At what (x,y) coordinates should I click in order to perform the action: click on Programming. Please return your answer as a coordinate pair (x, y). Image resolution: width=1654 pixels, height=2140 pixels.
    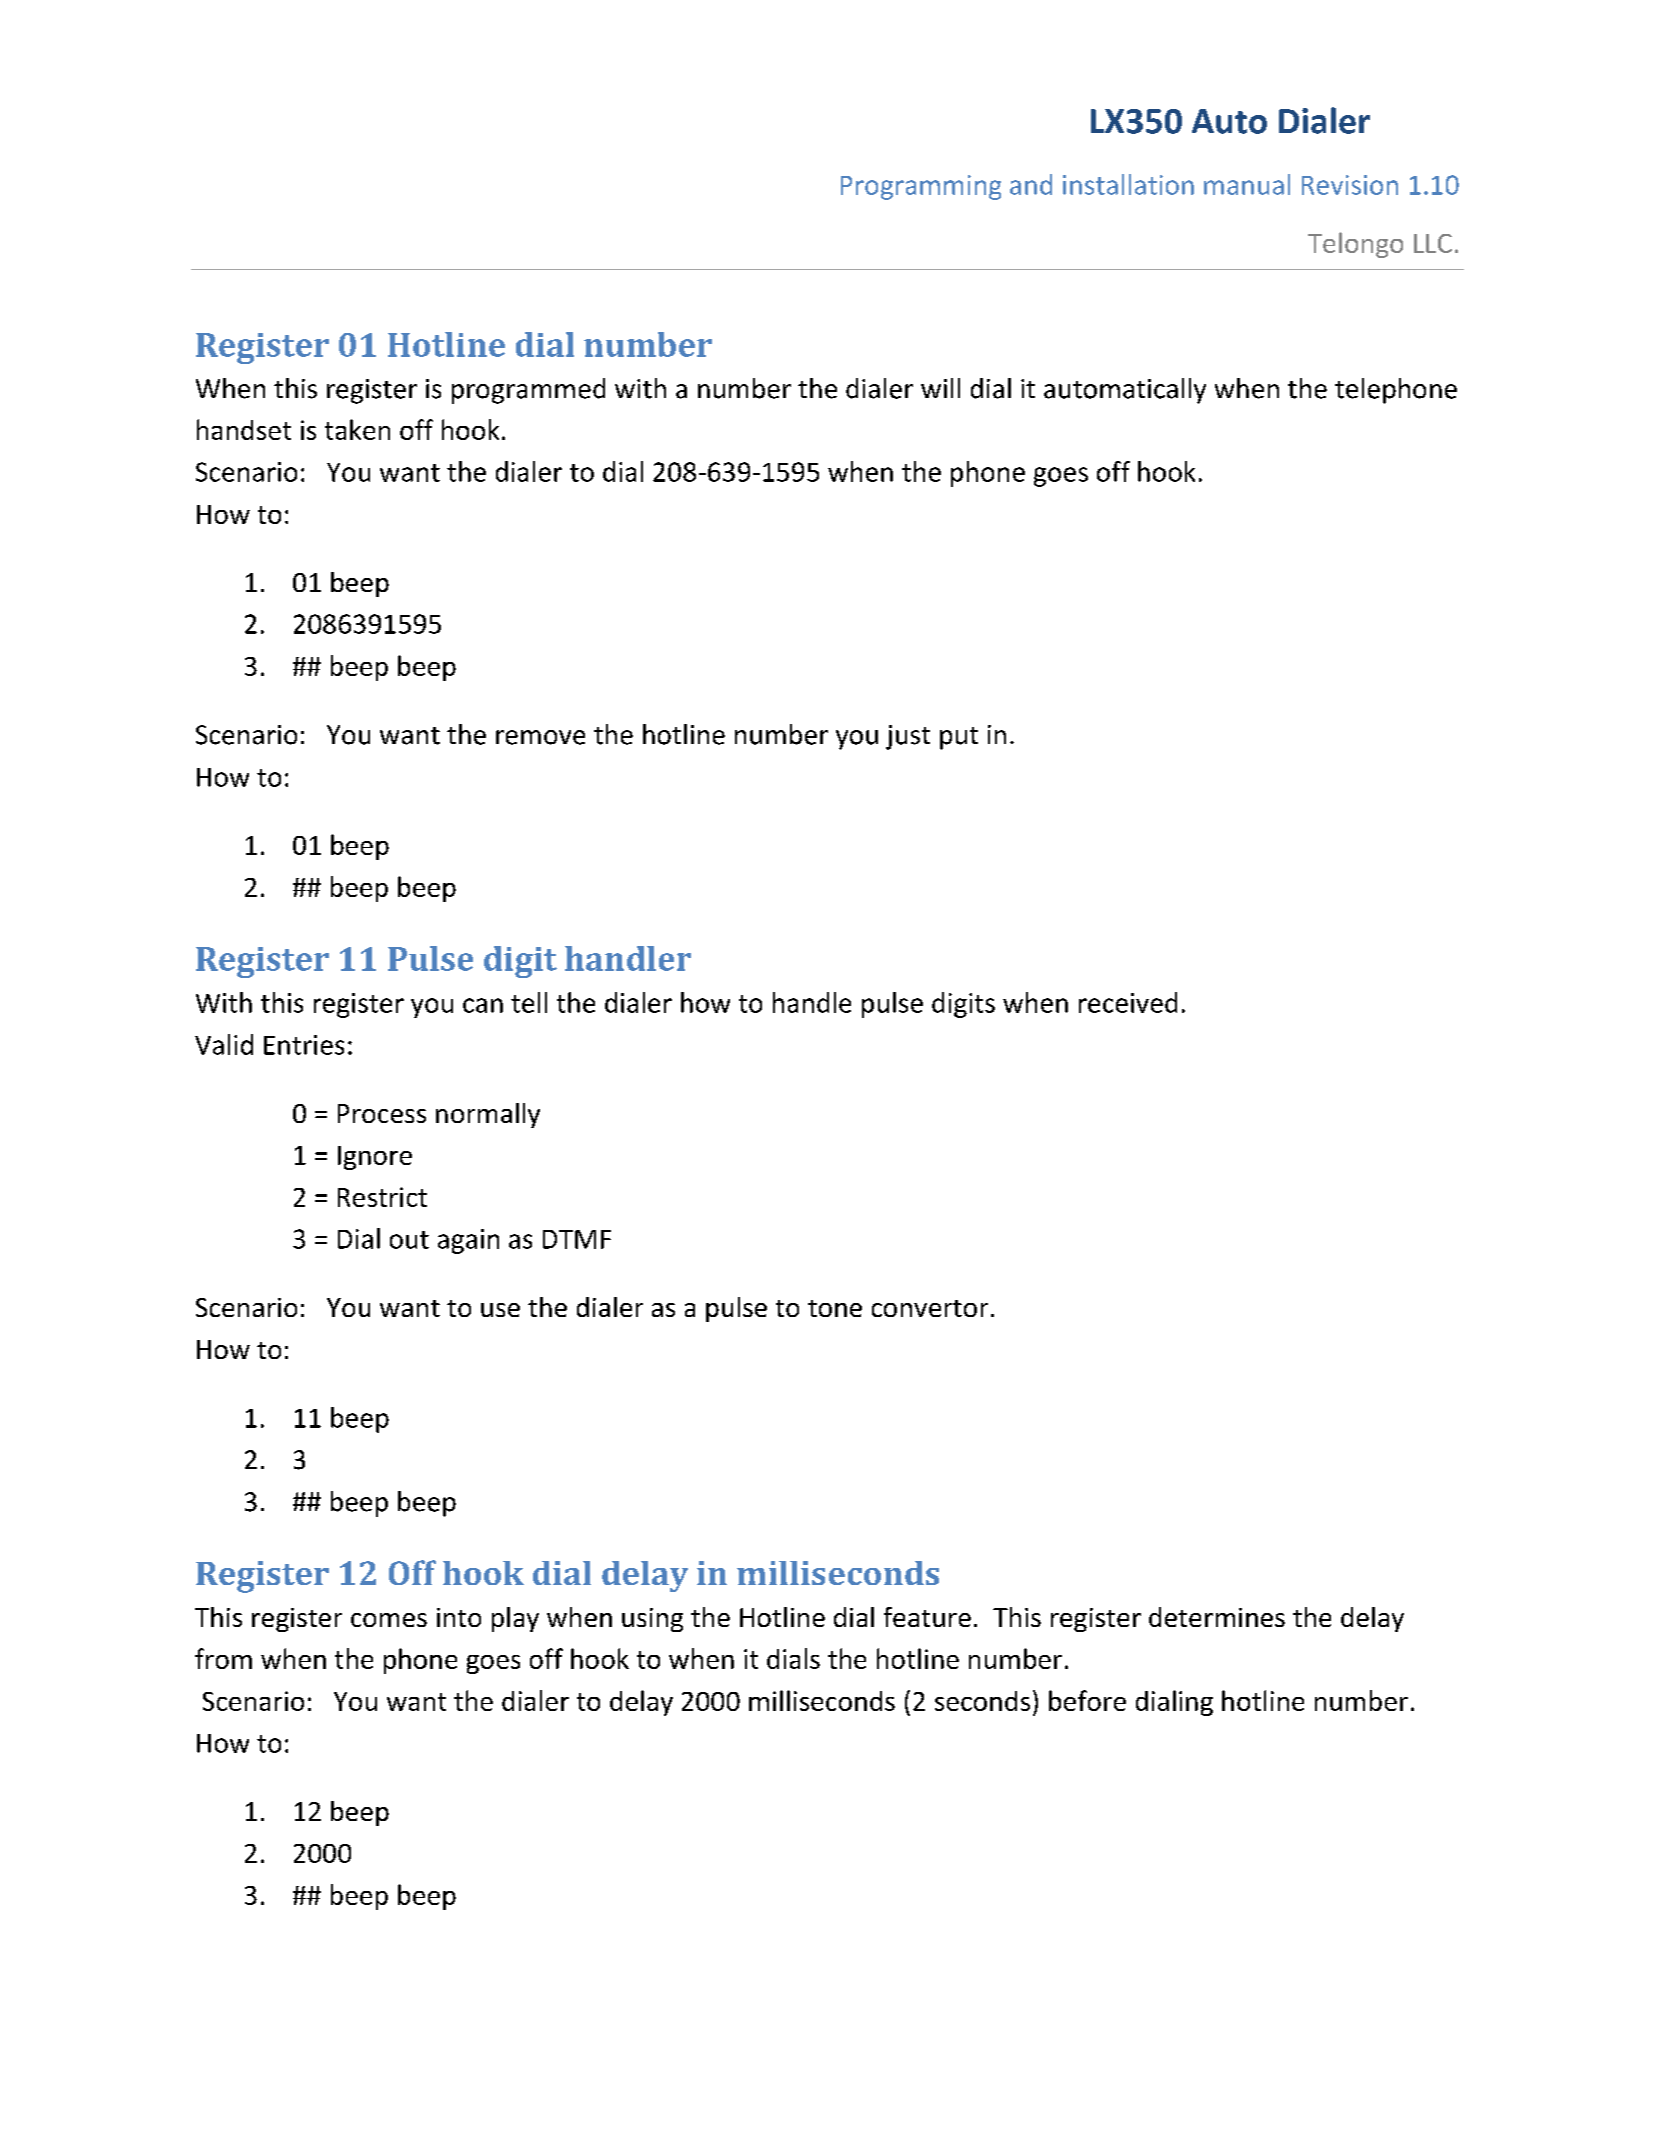
    Looking at the image, I should click on (921, 187).
